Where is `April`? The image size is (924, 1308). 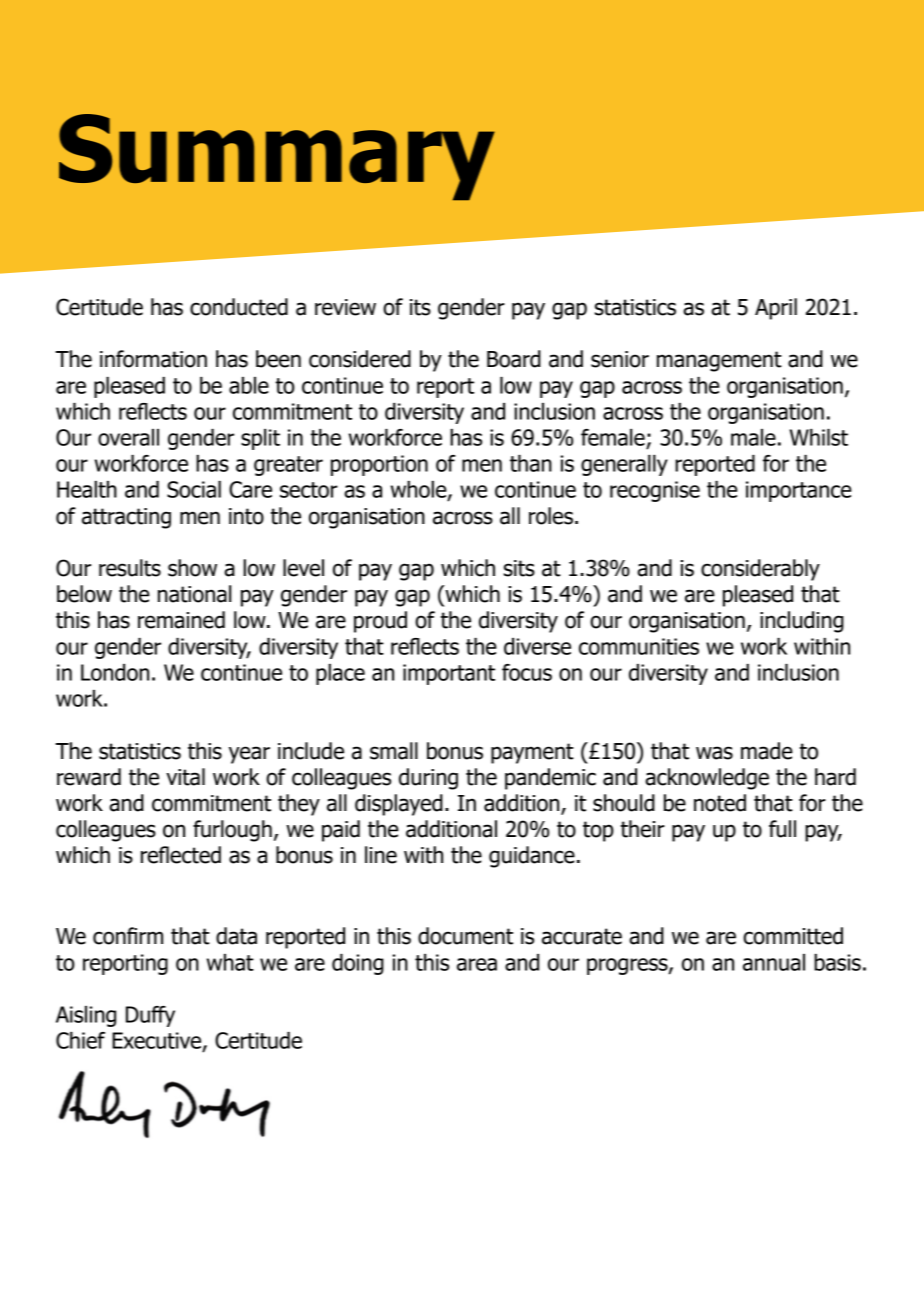
April is located at coordinates (776, 309).
